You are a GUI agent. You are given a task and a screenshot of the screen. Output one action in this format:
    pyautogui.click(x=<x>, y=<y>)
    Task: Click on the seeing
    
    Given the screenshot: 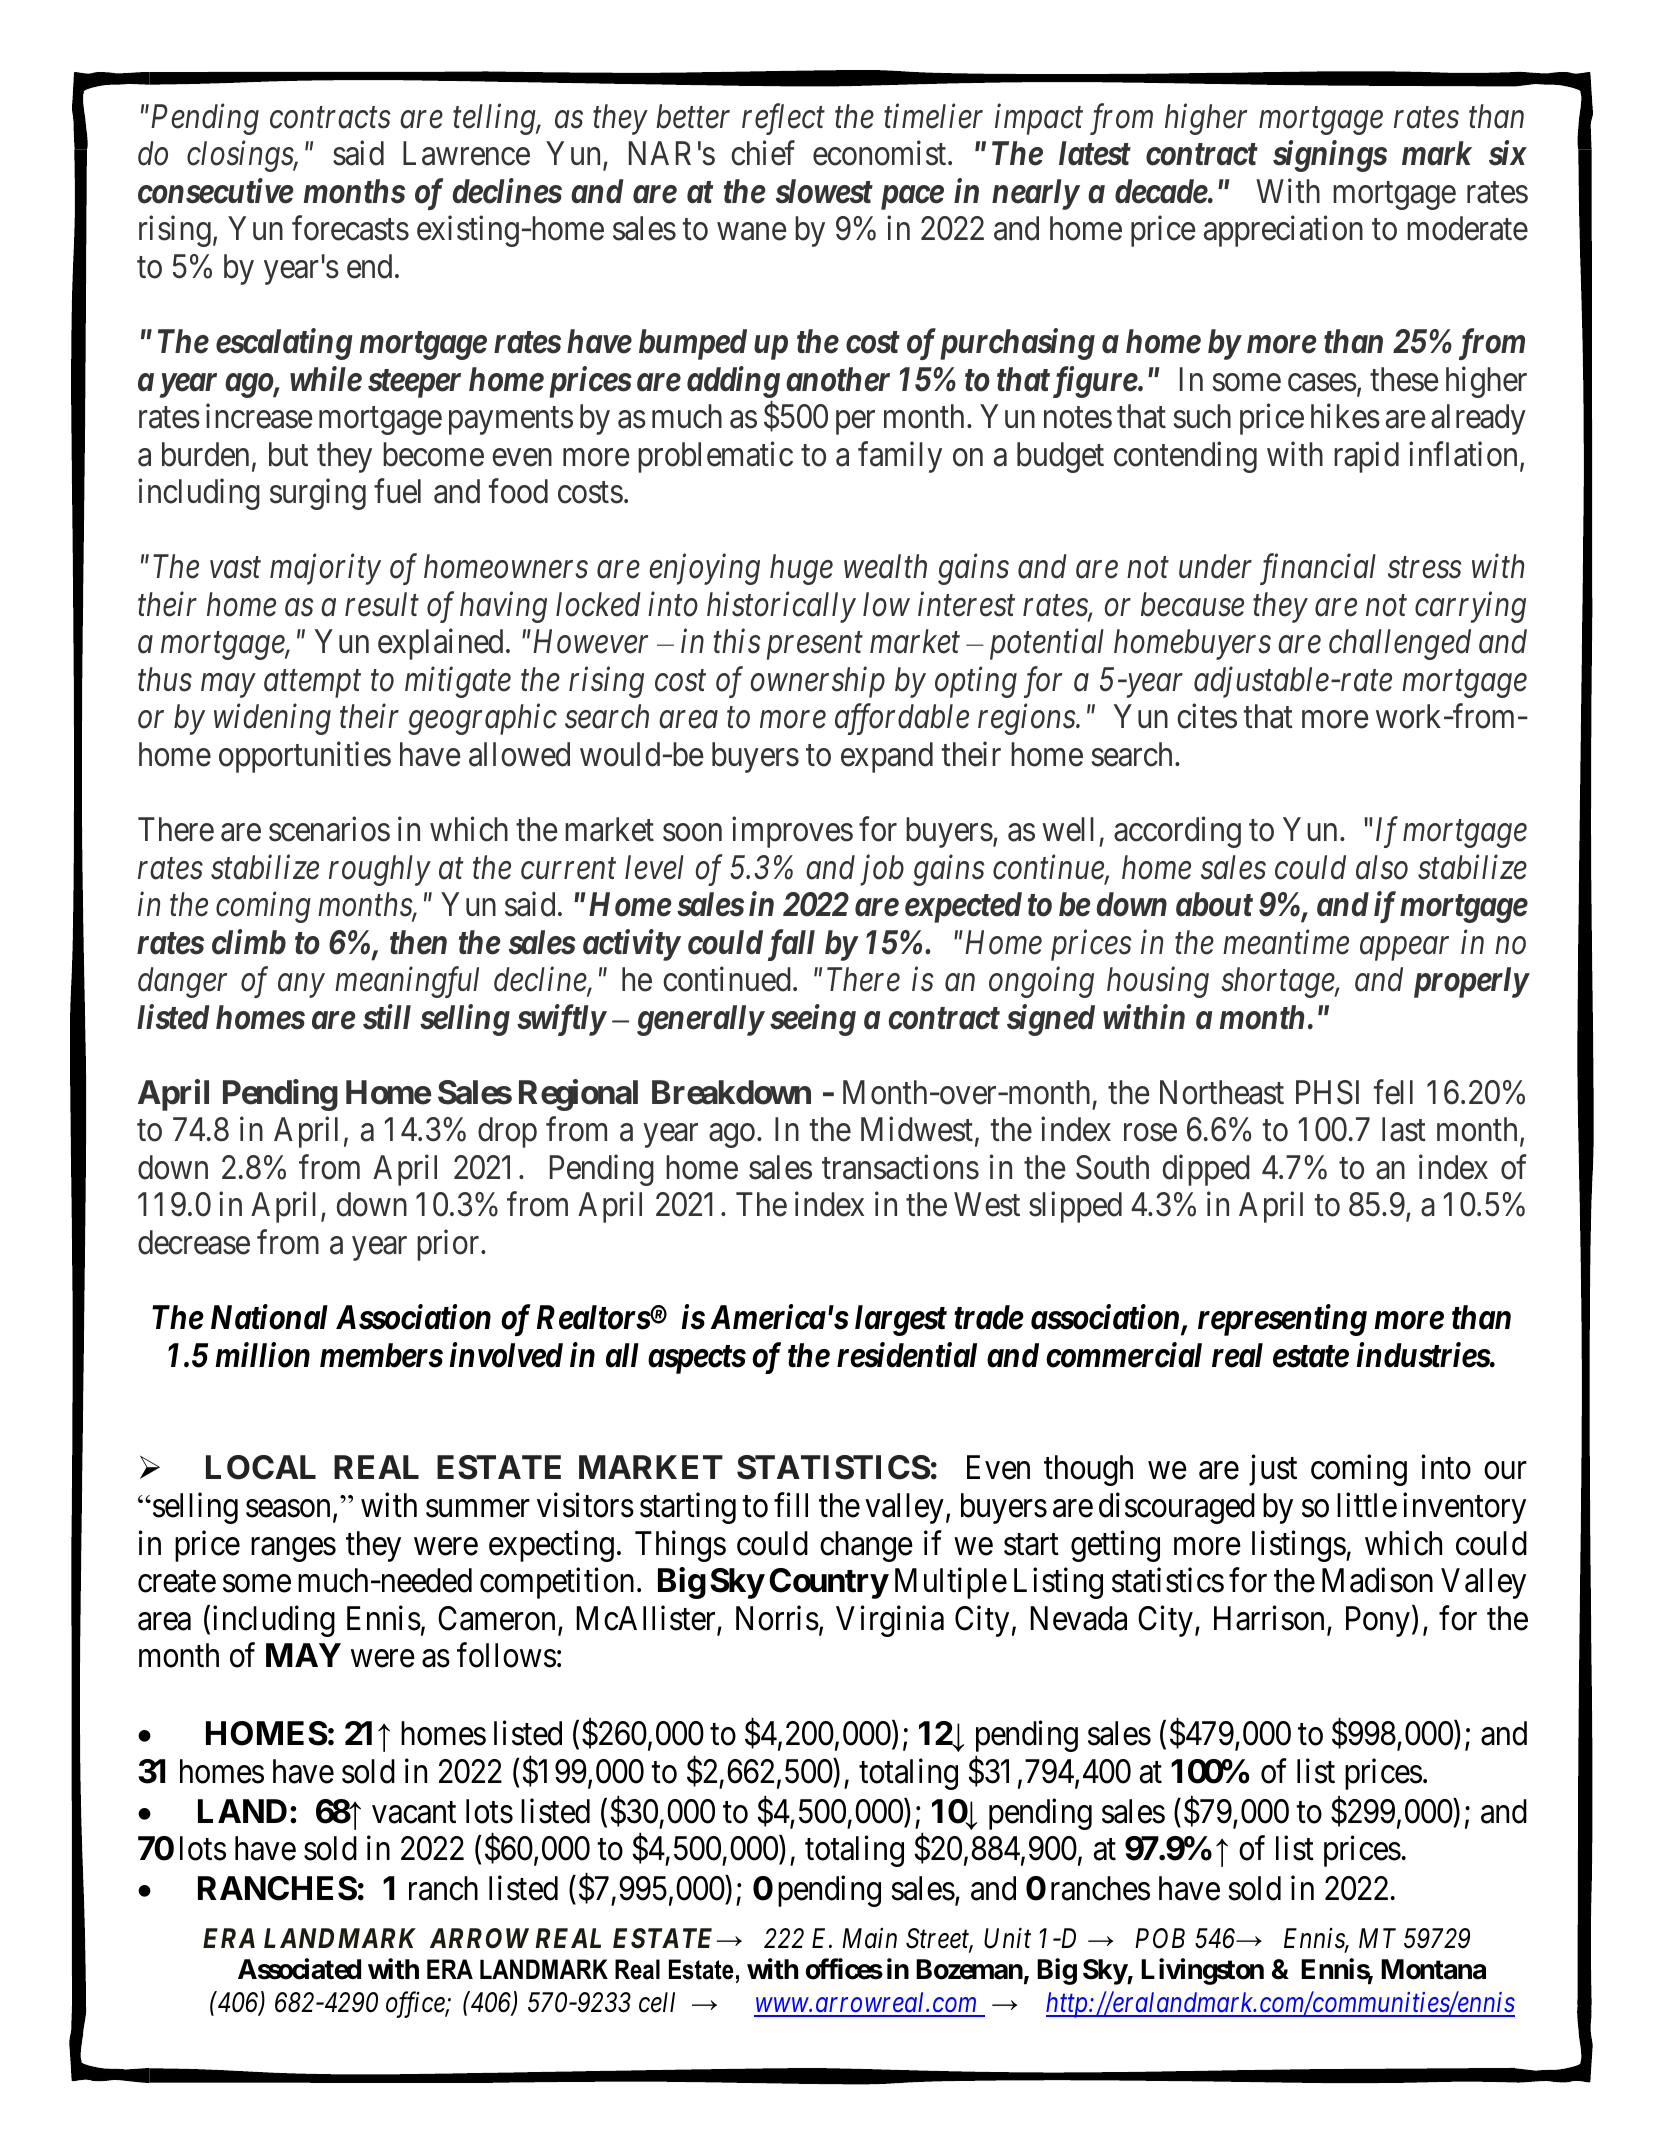 What is the action you would take?
    pyautogui.click(x=813, y=1020)
